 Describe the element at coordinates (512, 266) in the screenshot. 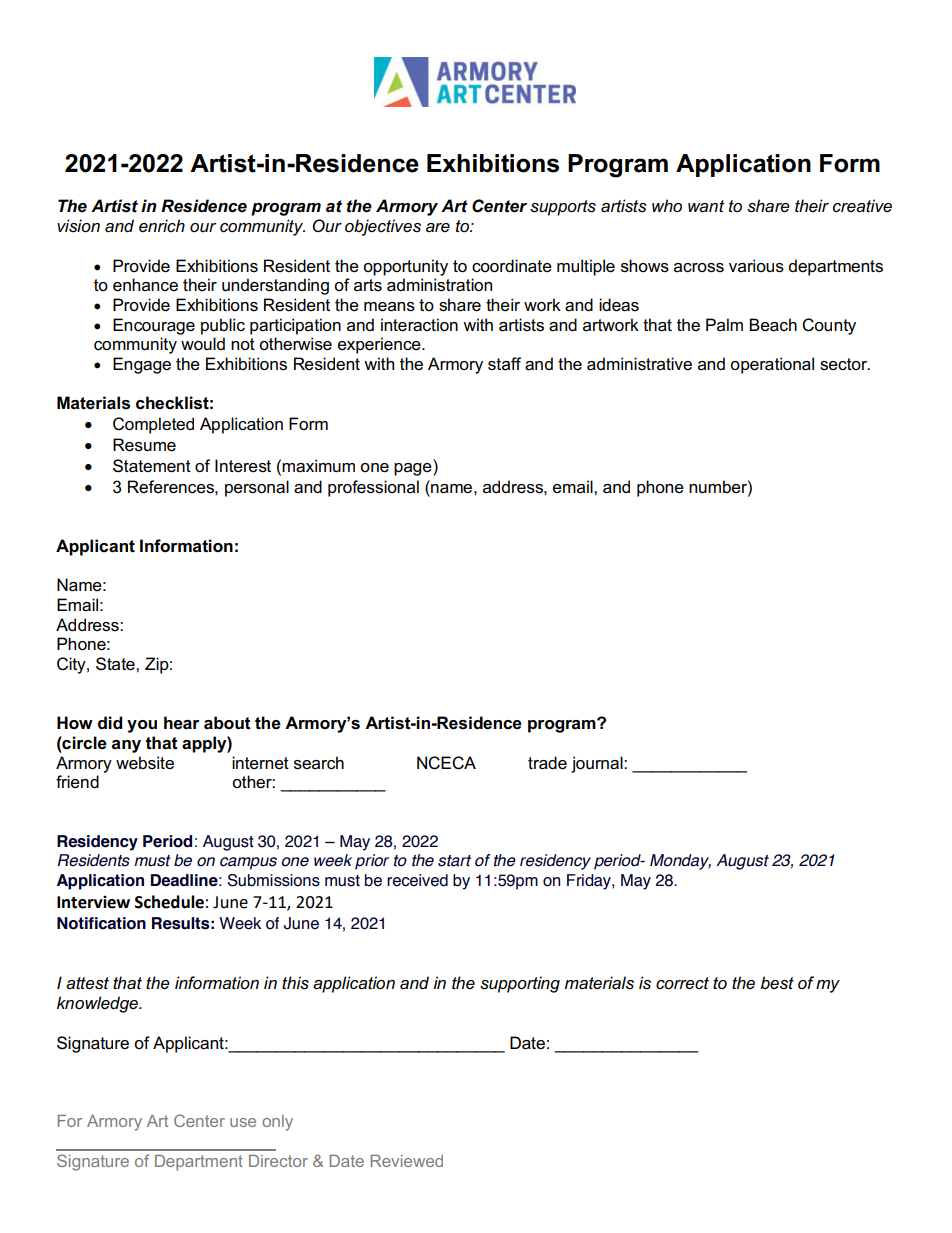

I see `coordinate` at that location.
